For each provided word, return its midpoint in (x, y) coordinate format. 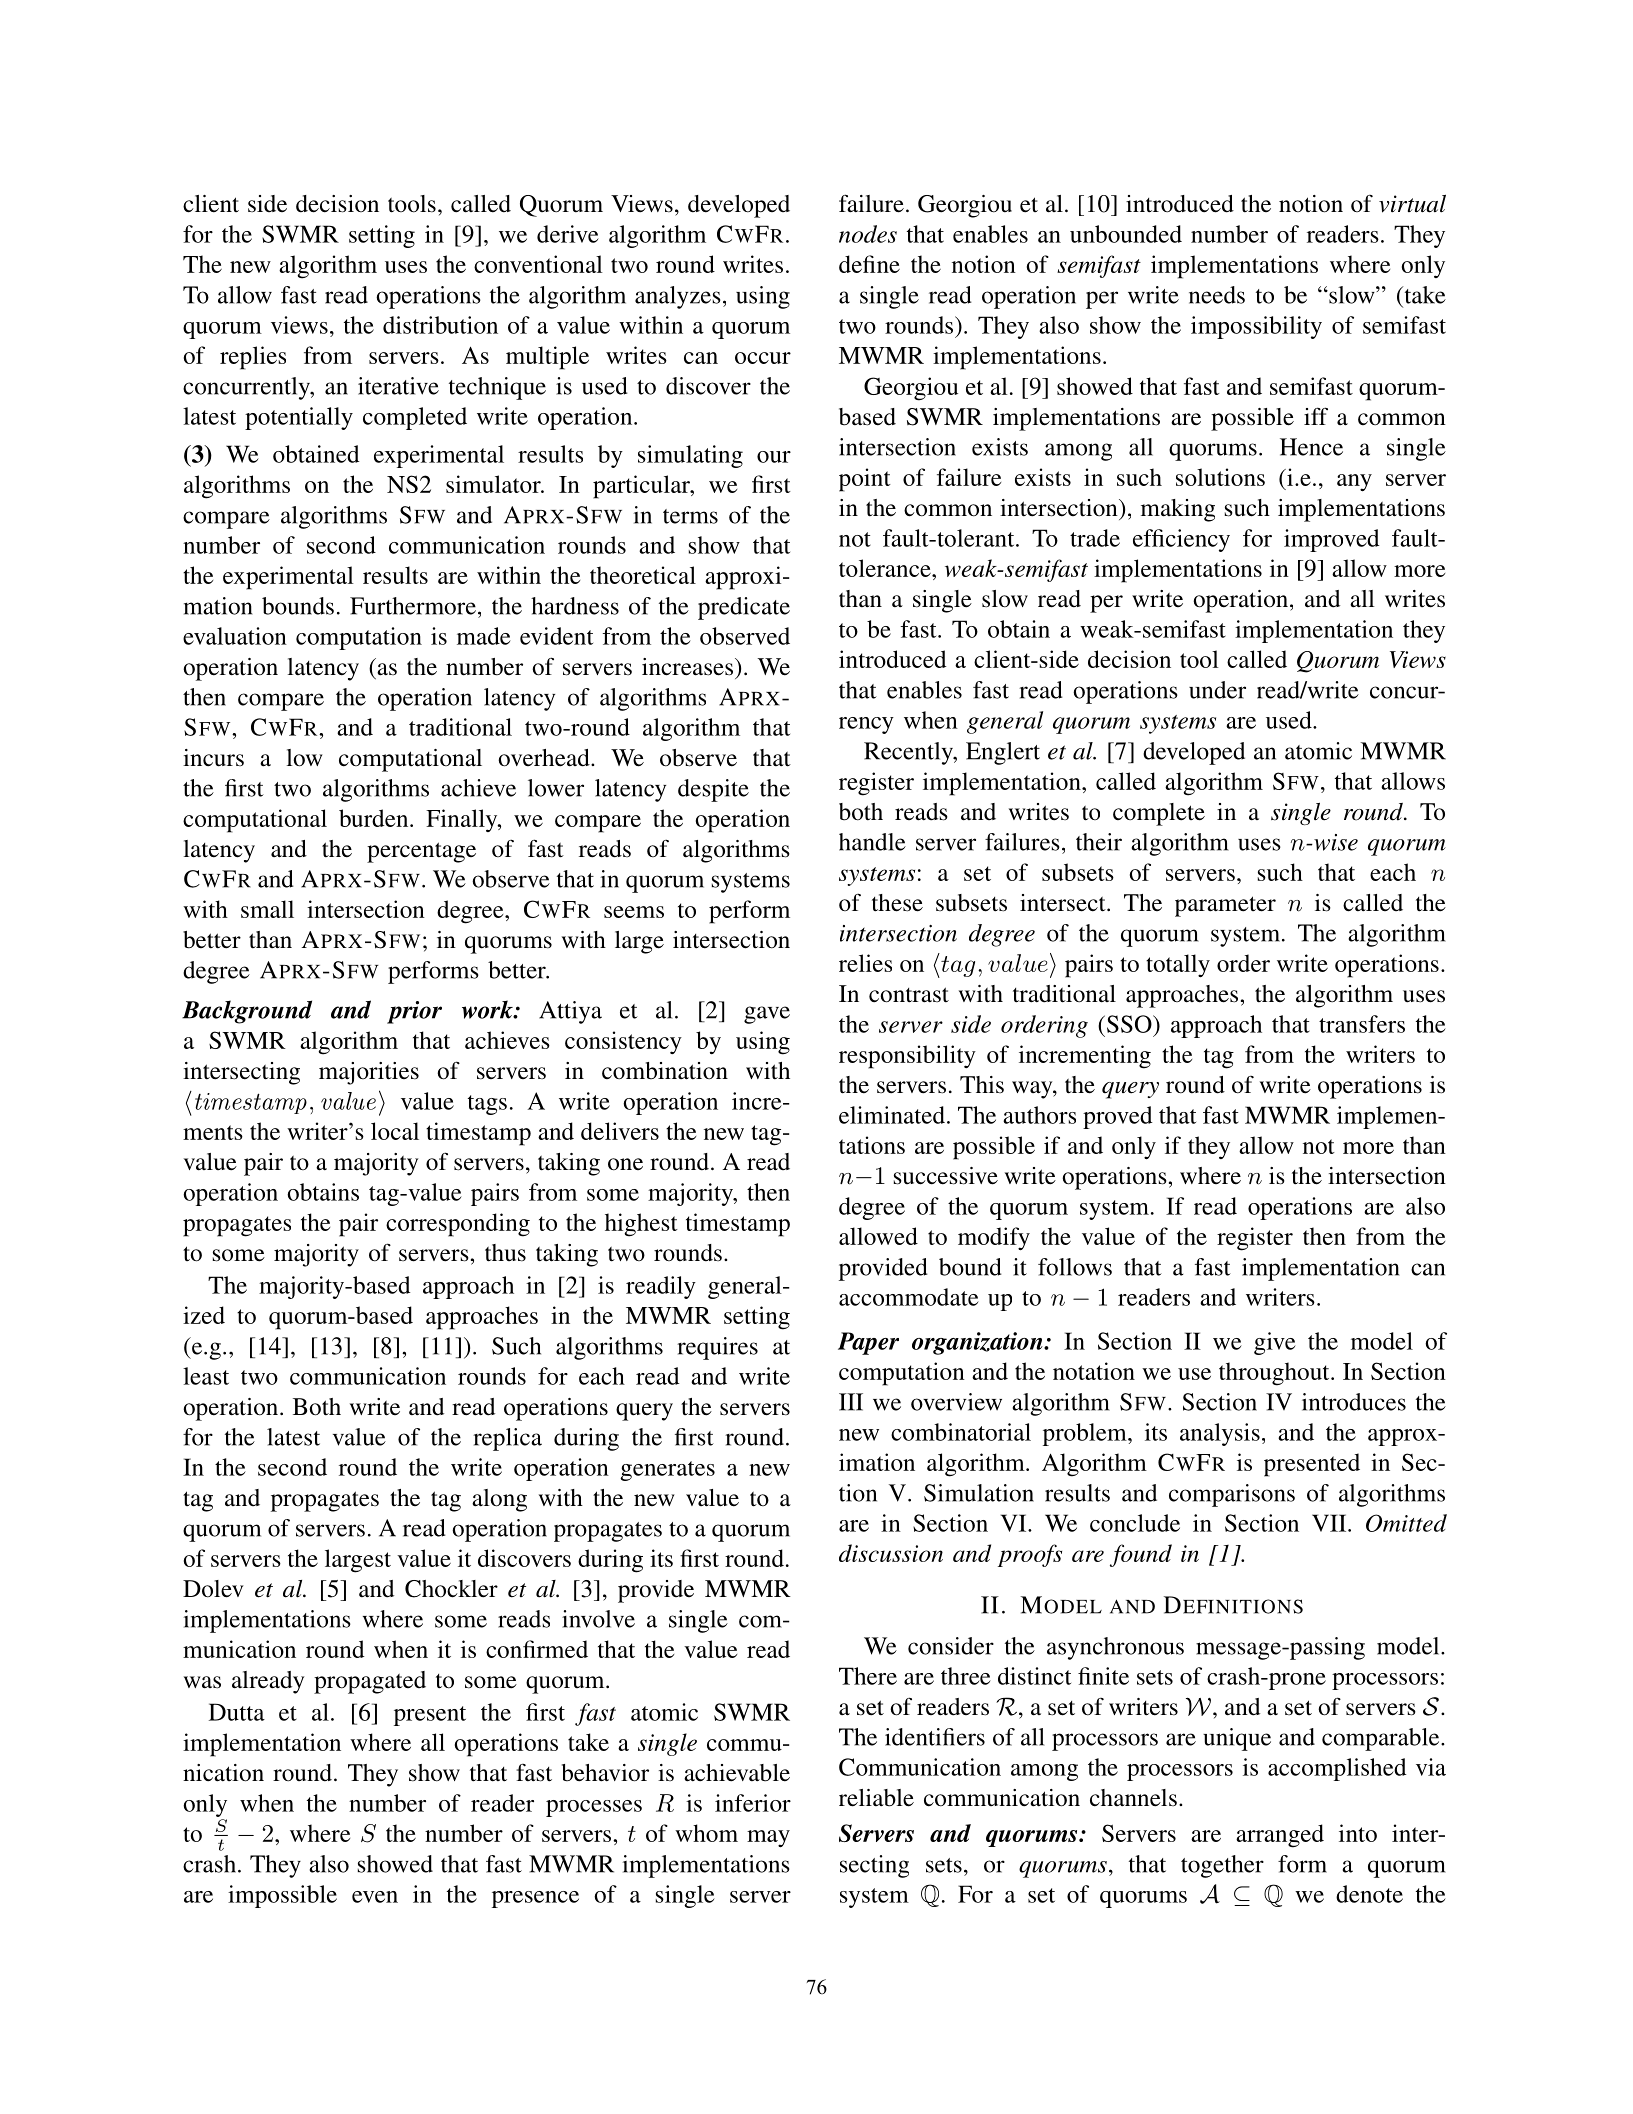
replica (507, 1439)
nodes (868, 234)
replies (253, 358)
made (484, 636)
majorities (369, 1073)
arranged (1280, 1836)
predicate (744, 608)
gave (767, 1015)
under (1217, 690)
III (851, 1402)
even (375, 1897)
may (768, 1839)
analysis (1220, 1434)
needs (1217, 295)
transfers (1362, 1024)
